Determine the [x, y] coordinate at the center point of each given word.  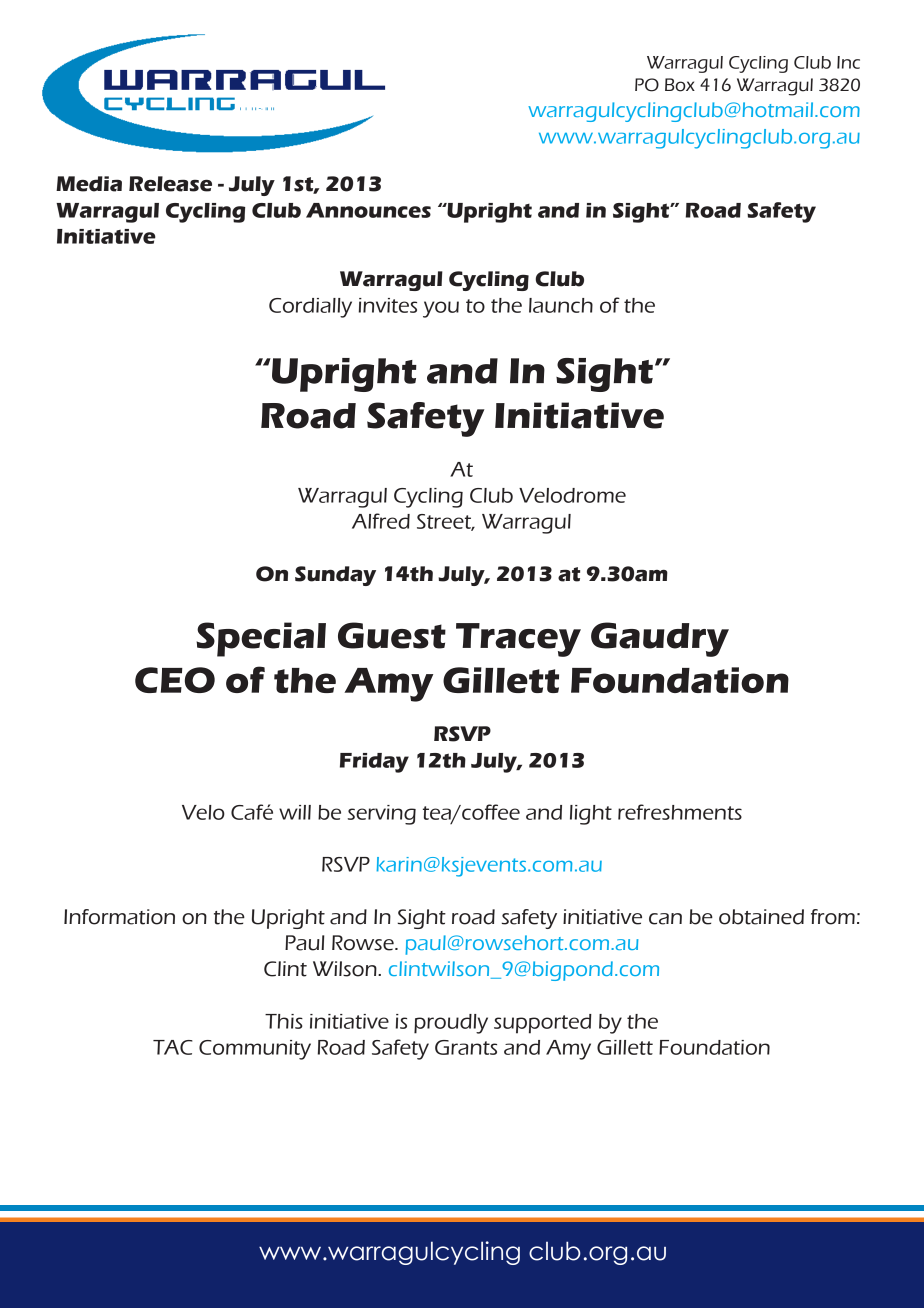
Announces [368, 210]
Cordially [310, 308]
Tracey [518, 640]
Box [680, 85]
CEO [175, 680]
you [441, 309]
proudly [451, 1024]
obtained [761, 917]
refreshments [680, 812]
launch [561, 305]
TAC [173, 1047]
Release [170, 184]
